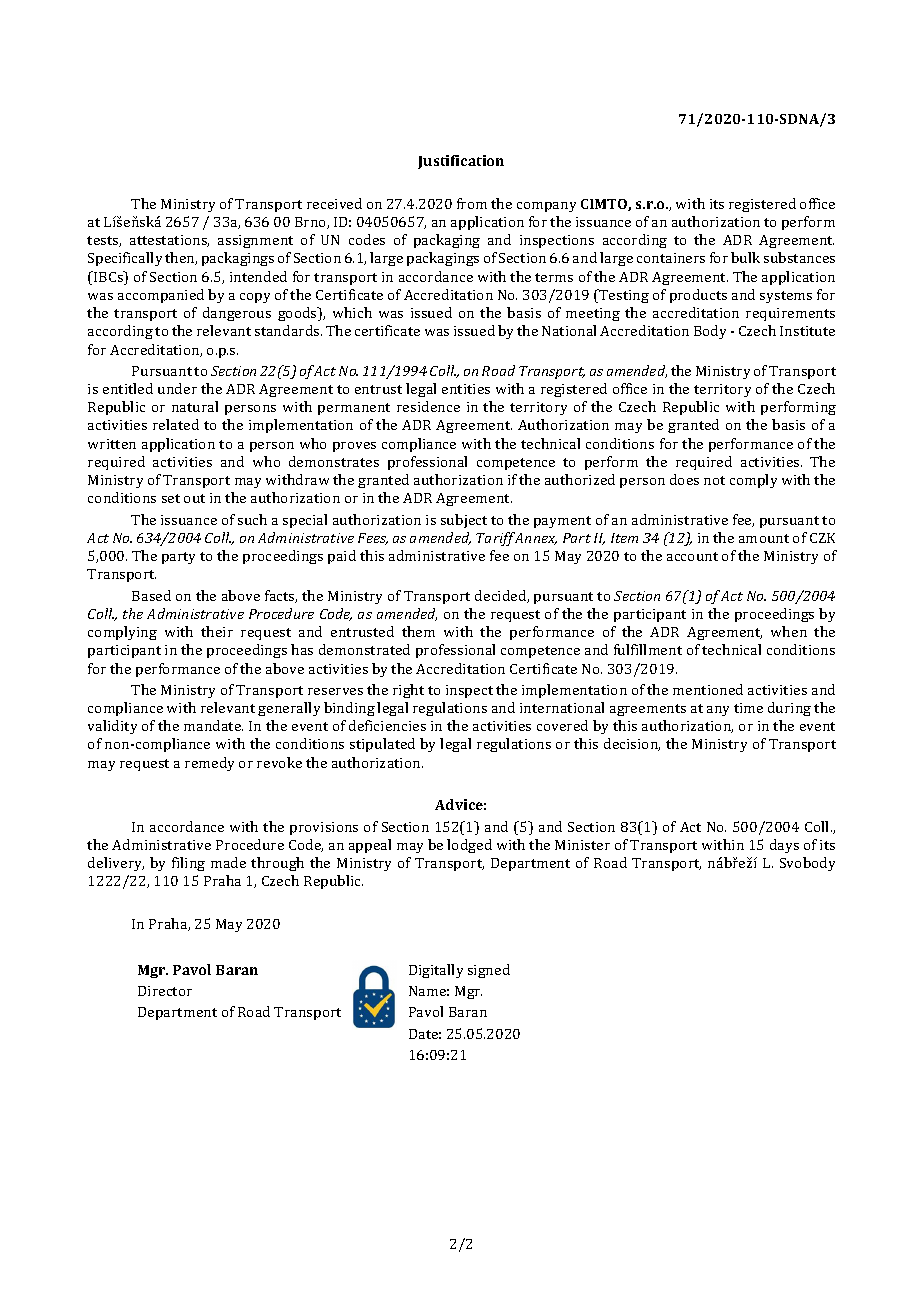 This document has height=1308, width=924. What do you see at coordinates (535, 538) in the document?
I see `Annex` at bounding box center [535, 538].
